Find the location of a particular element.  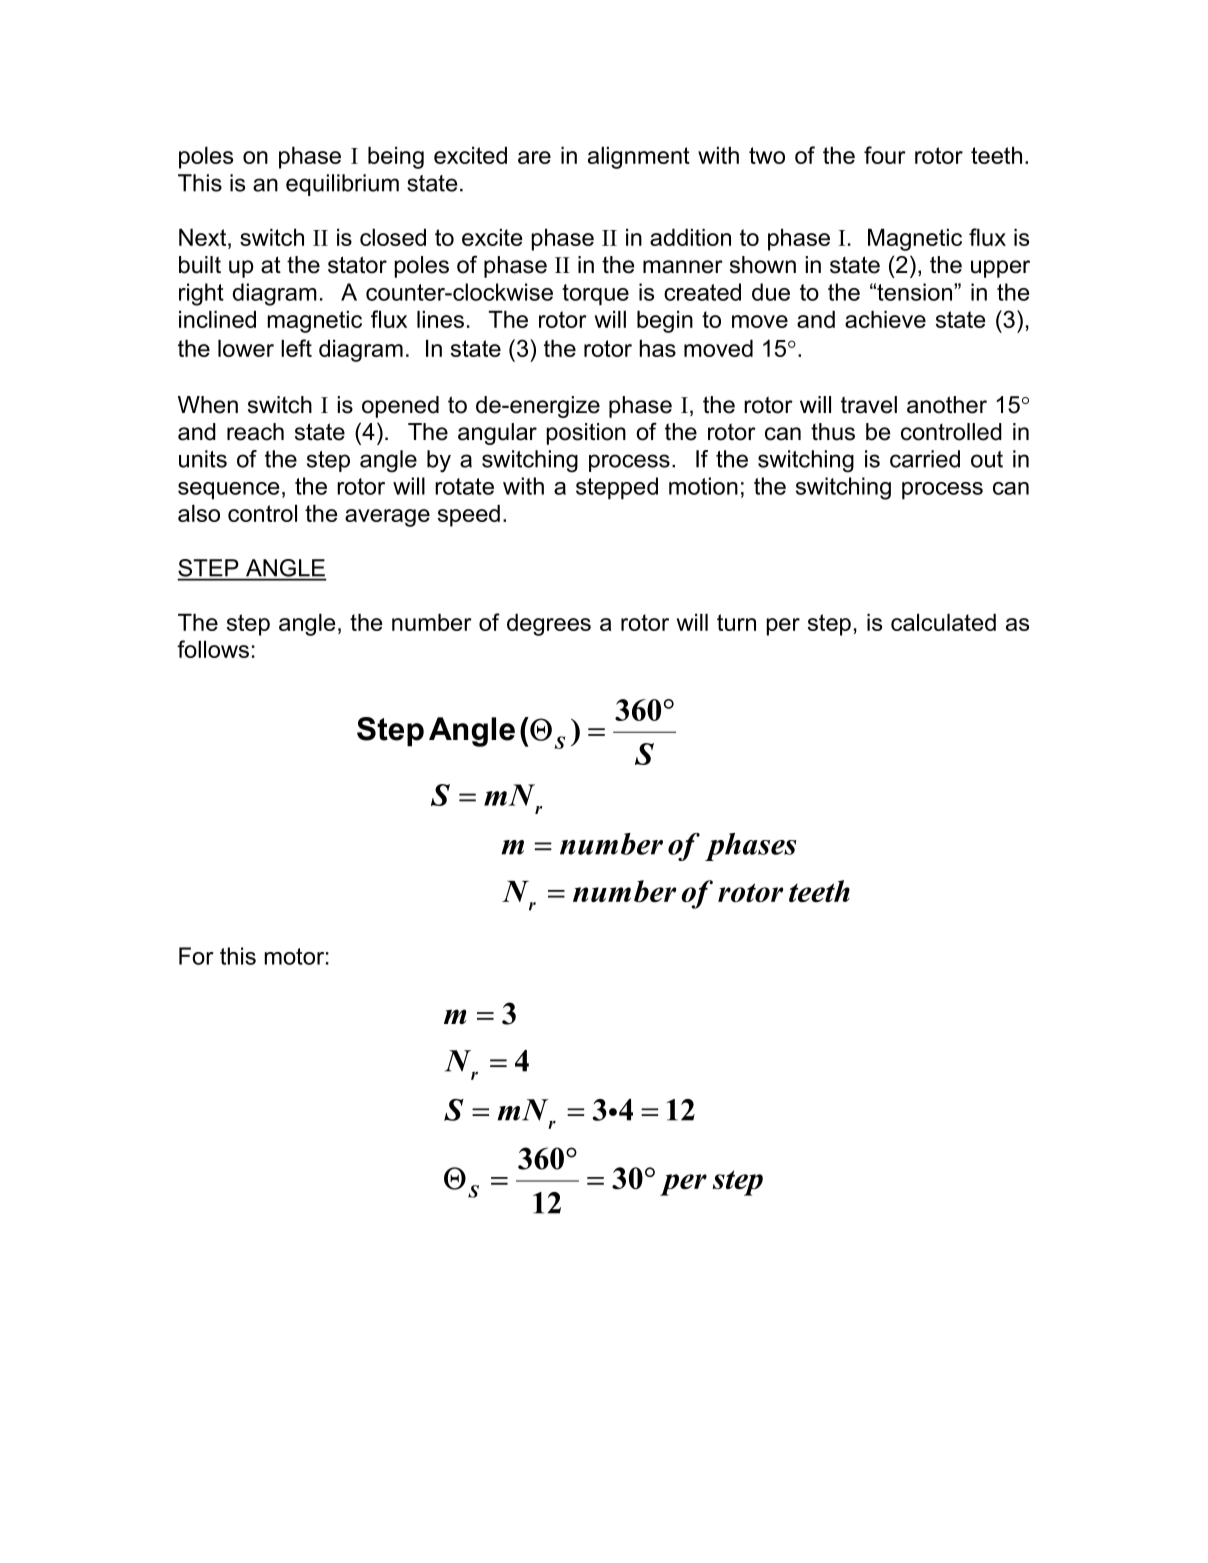

alignment is located at coordinates (639, 157).
